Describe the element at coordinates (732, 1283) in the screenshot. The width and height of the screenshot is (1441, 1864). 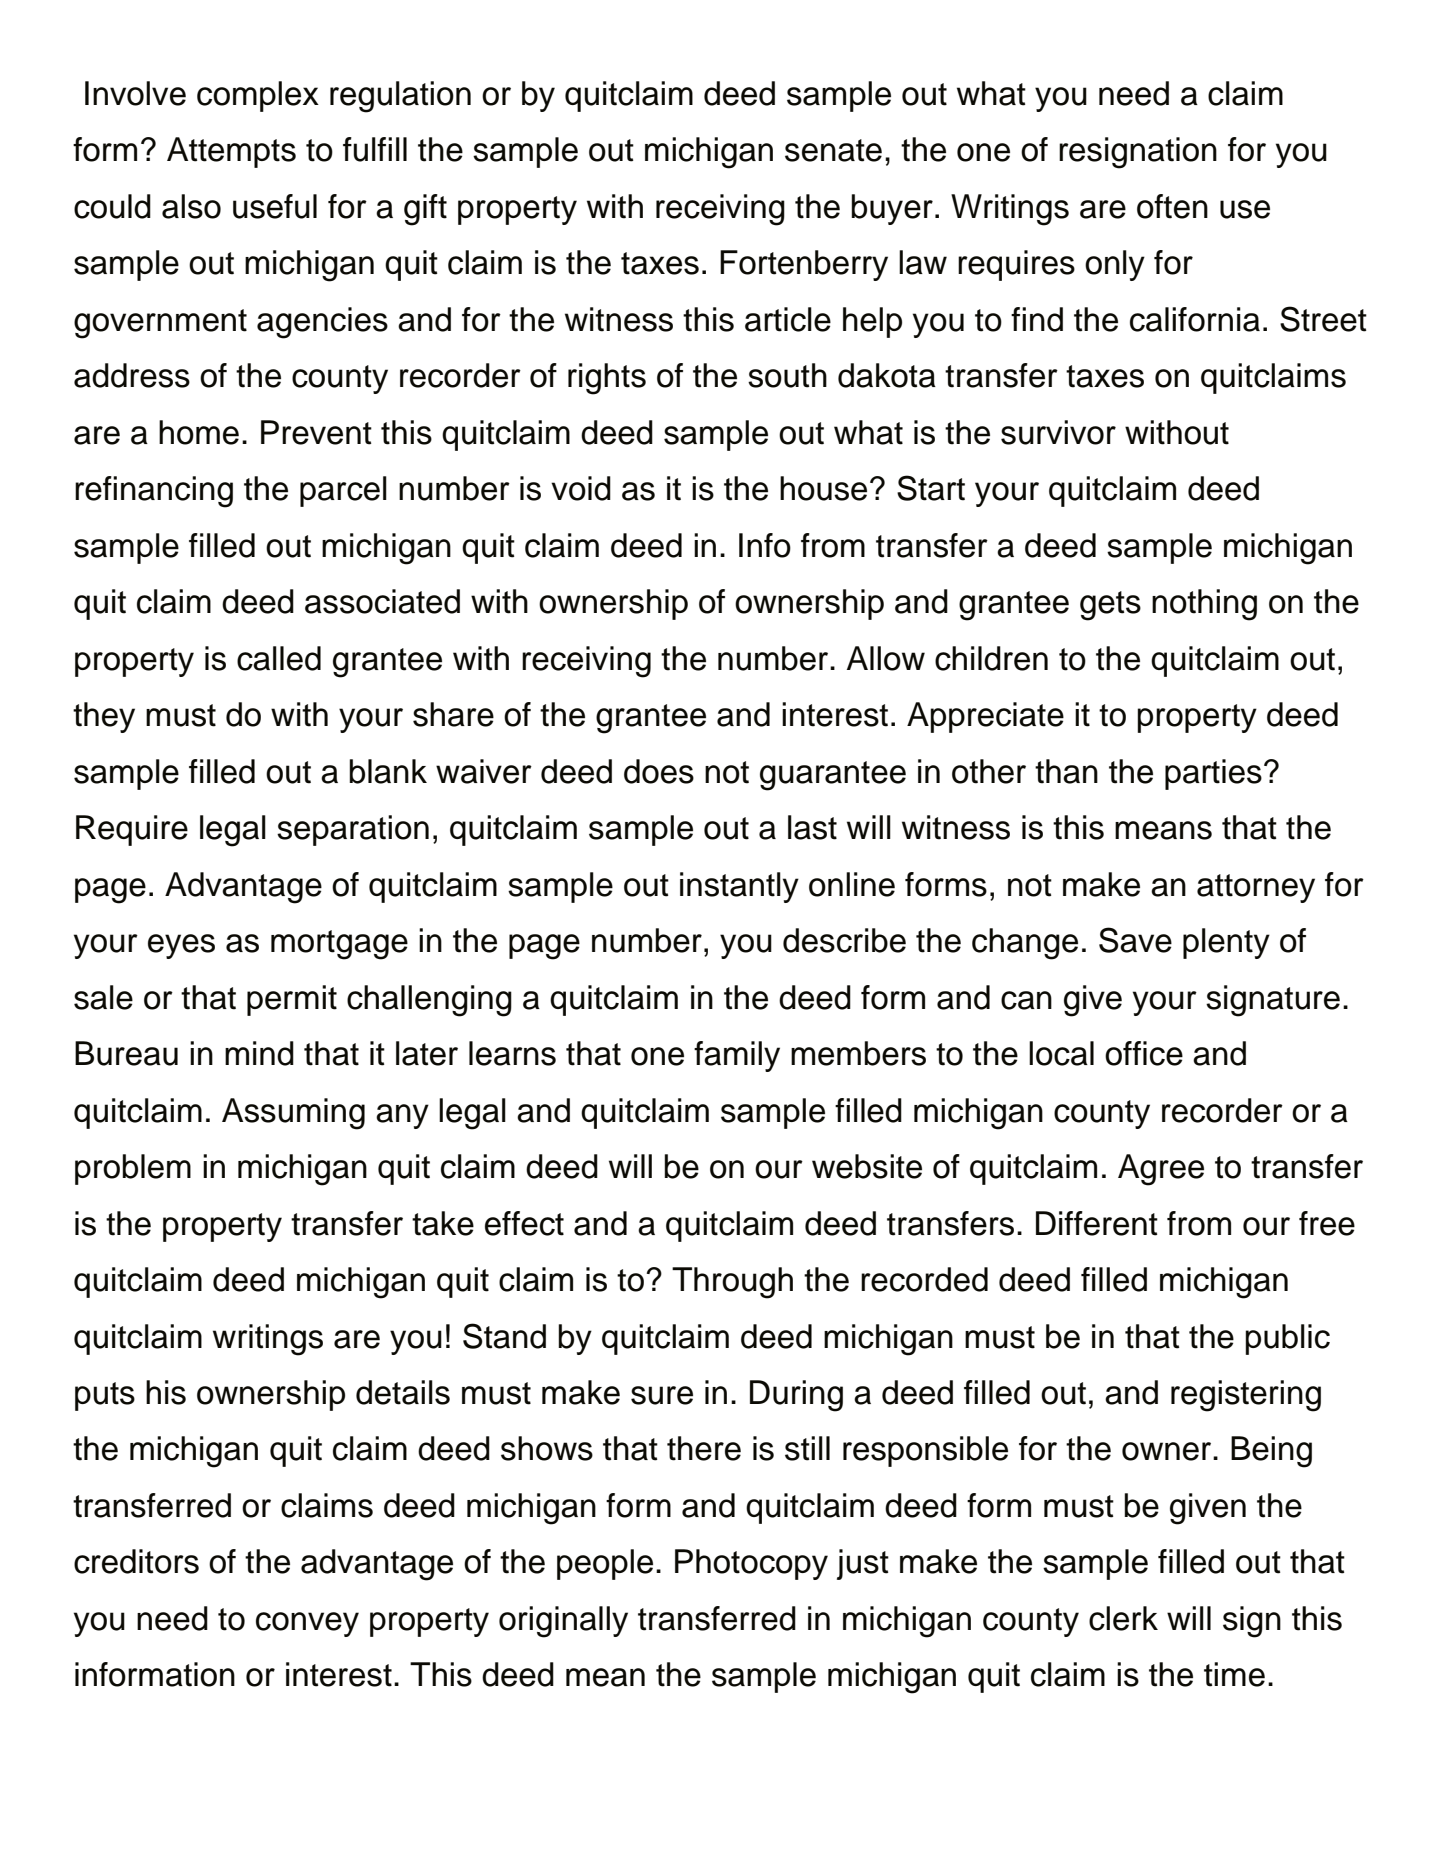
I see `Through` at that location.
